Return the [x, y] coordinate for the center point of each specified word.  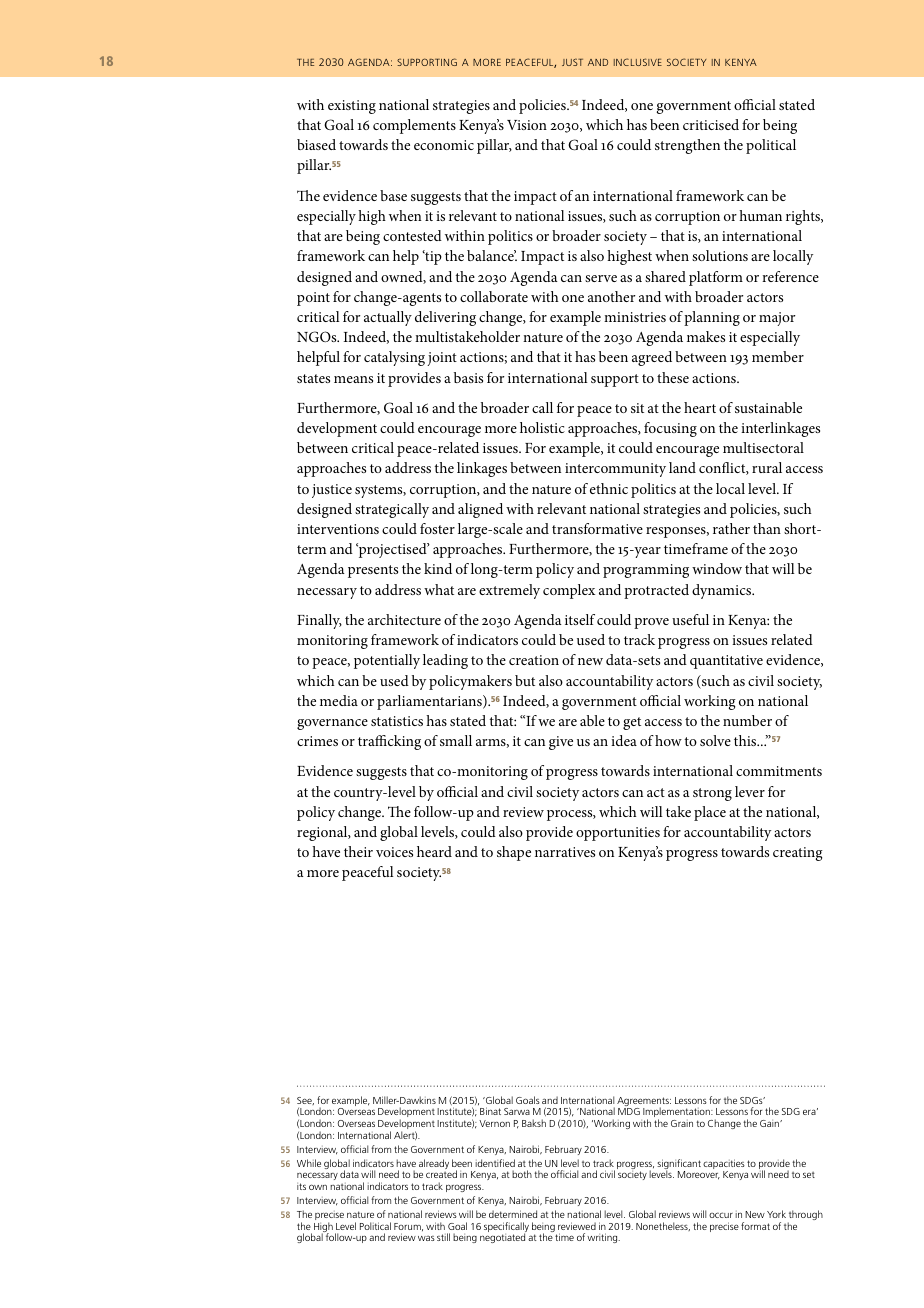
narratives [565, 852]
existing [352, 107]
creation [534, 660]
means [353, 379]
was [426, 1238]
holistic [542, 427]
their [358, 851]
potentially [387, 661]
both [522, 1174]
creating [798, 854]
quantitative [726, 662]
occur [721, 1215]
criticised [711, 124]
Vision [527, 125]
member [778, 356]
